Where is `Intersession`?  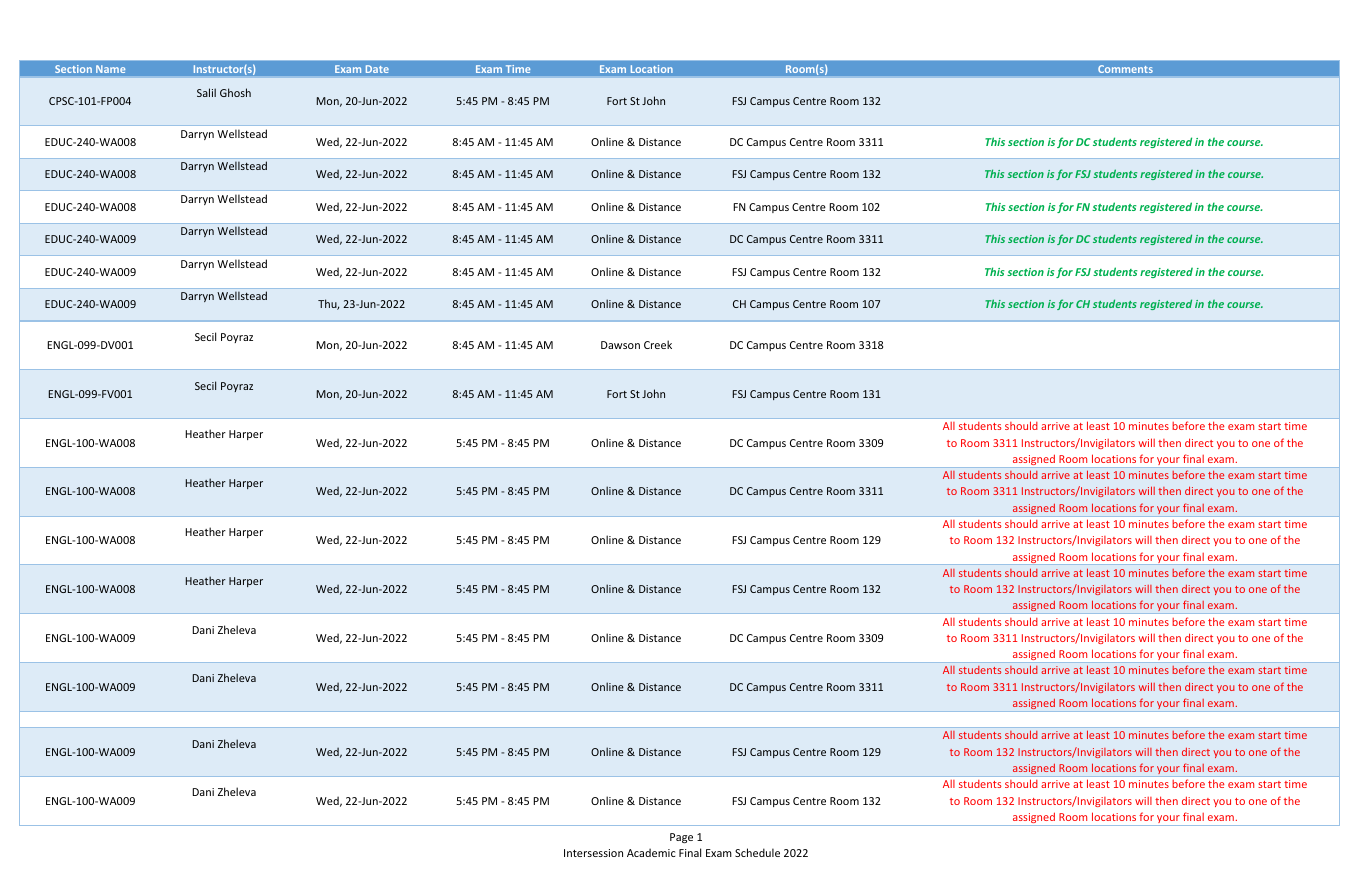 Intersession is located at coordinates (593, 853).
